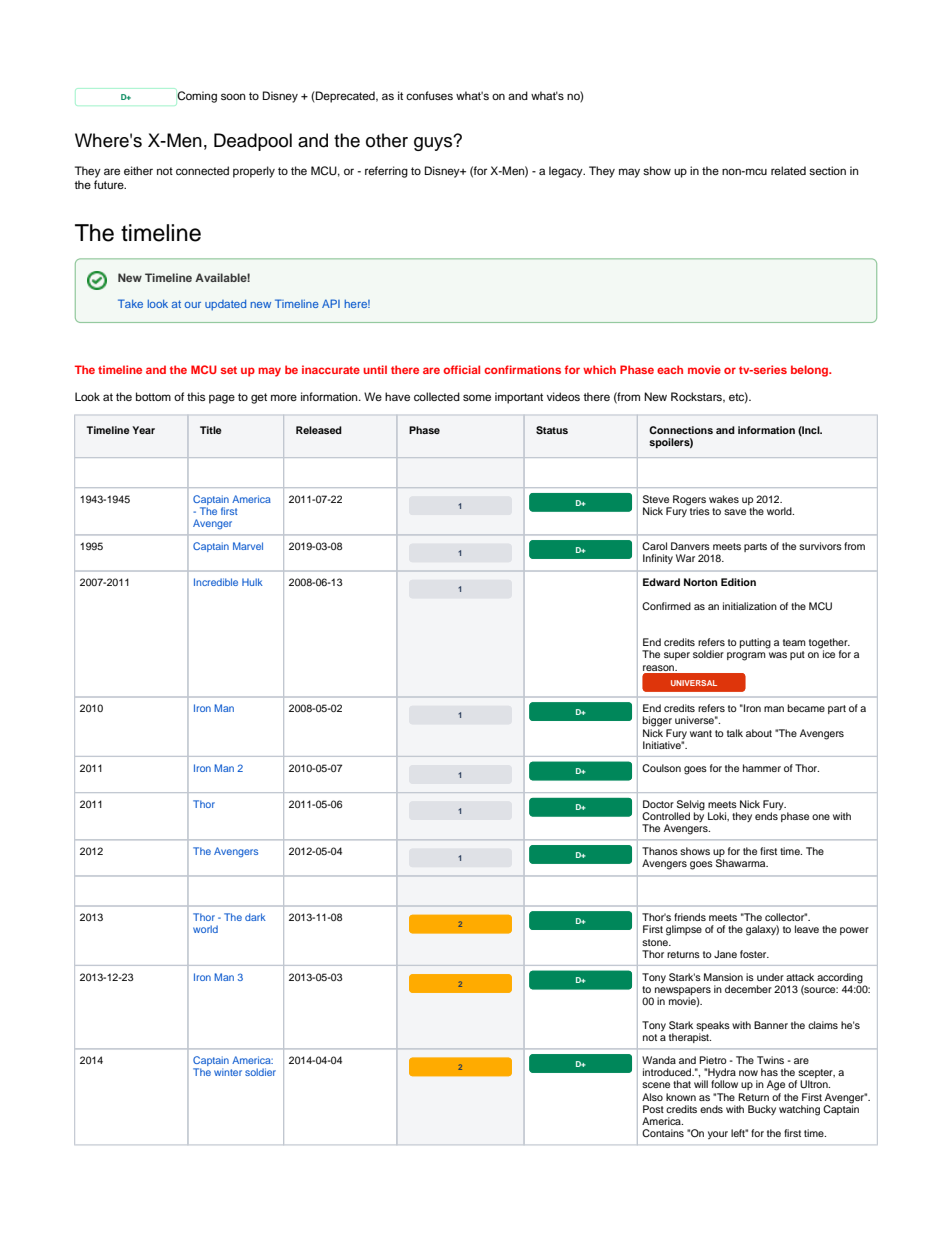 The height and width of the screenshot is (1233, 952). What do you see at coordinates (229, 370) in the screenshot?
I see `set` at bounding box center [229, 370].
